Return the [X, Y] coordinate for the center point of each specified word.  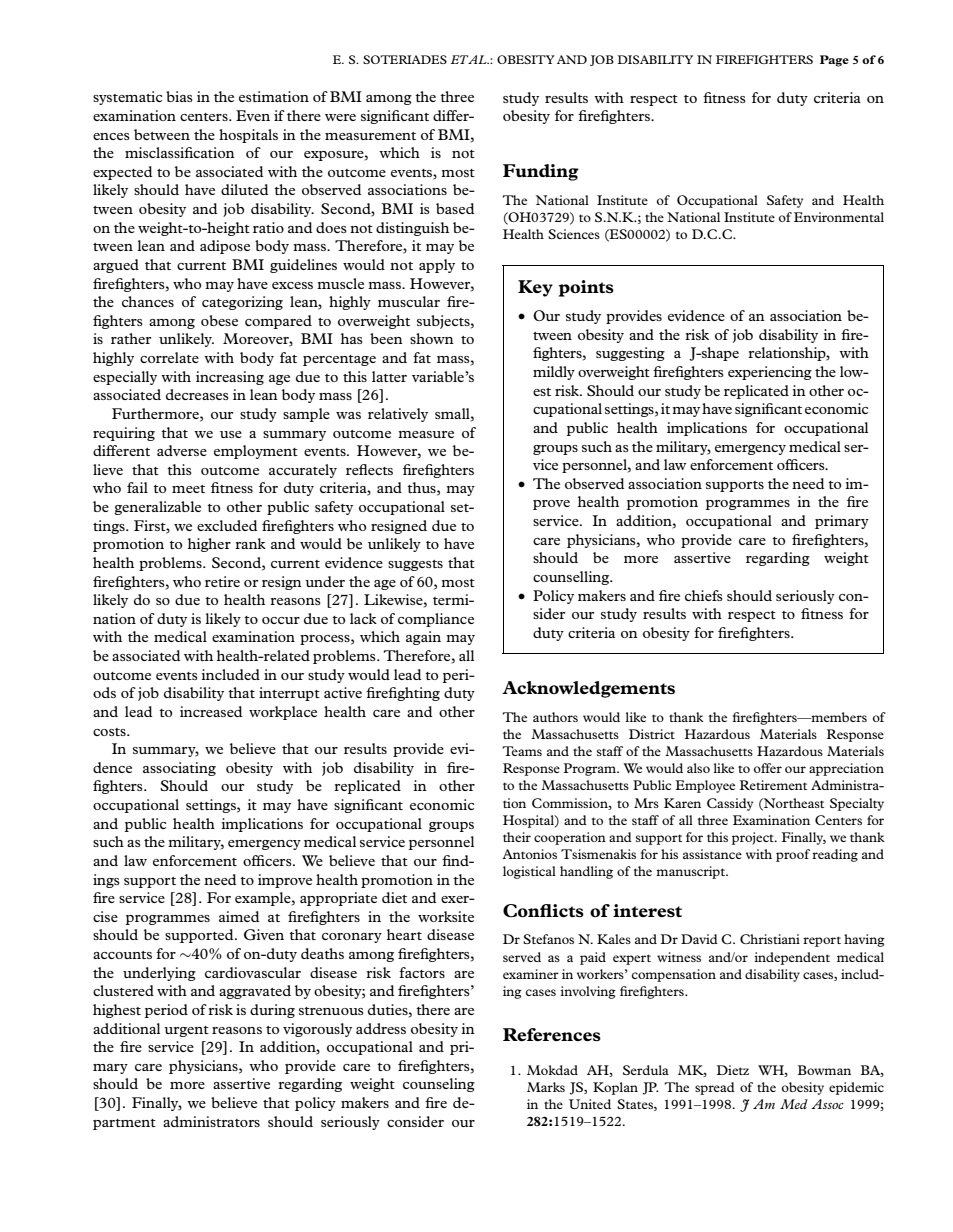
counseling [439, 1085]
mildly [554, 373]
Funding [541, 172]
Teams [522, 751]
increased [211, 711]
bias [179, 96]
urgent [186, 1031]
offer [768, 768]
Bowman [824, 1070]
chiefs [704, 595]
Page [834, 61]
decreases [197, 394]
